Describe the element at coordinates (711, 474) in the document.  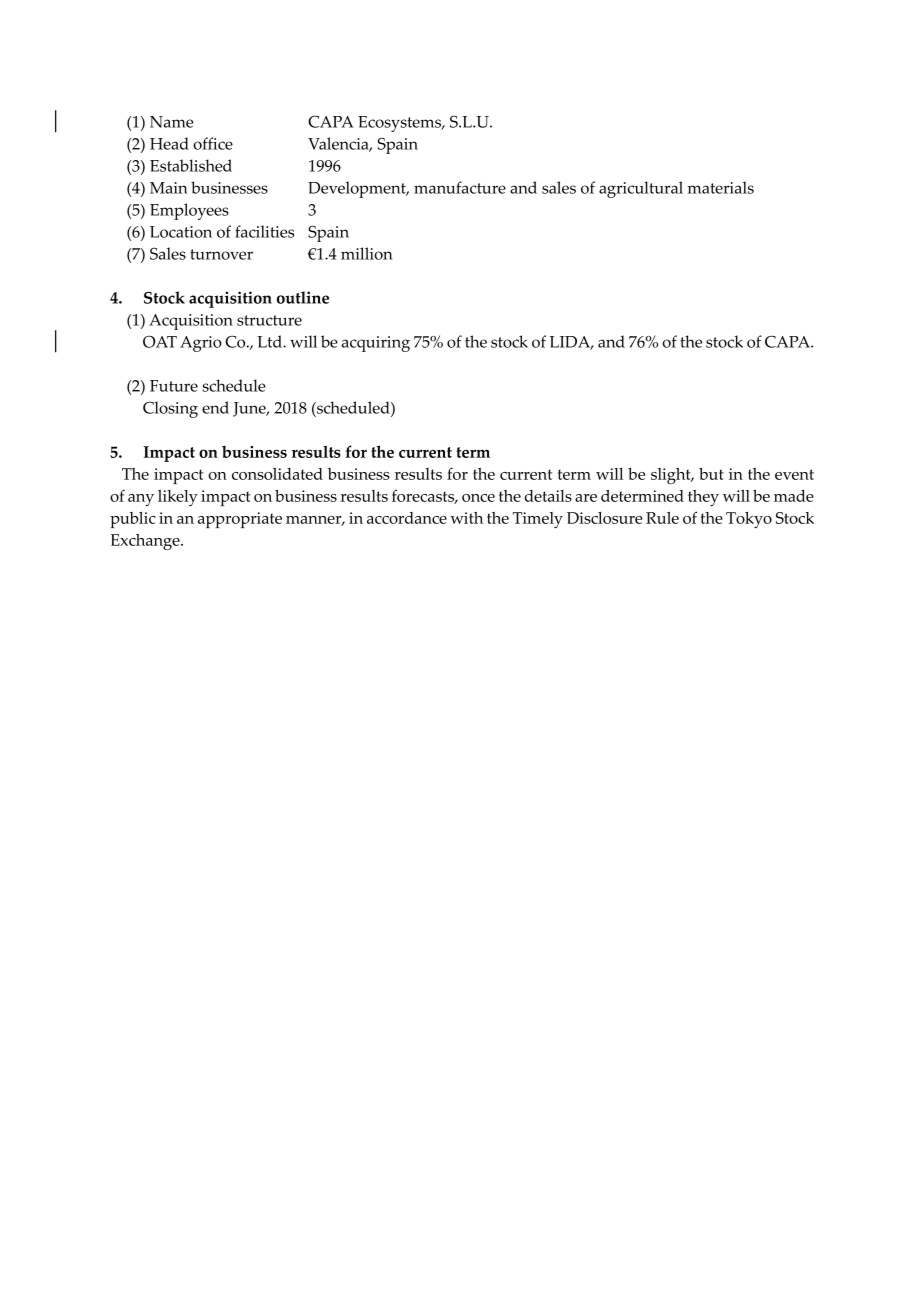
I see `but` at that location.
